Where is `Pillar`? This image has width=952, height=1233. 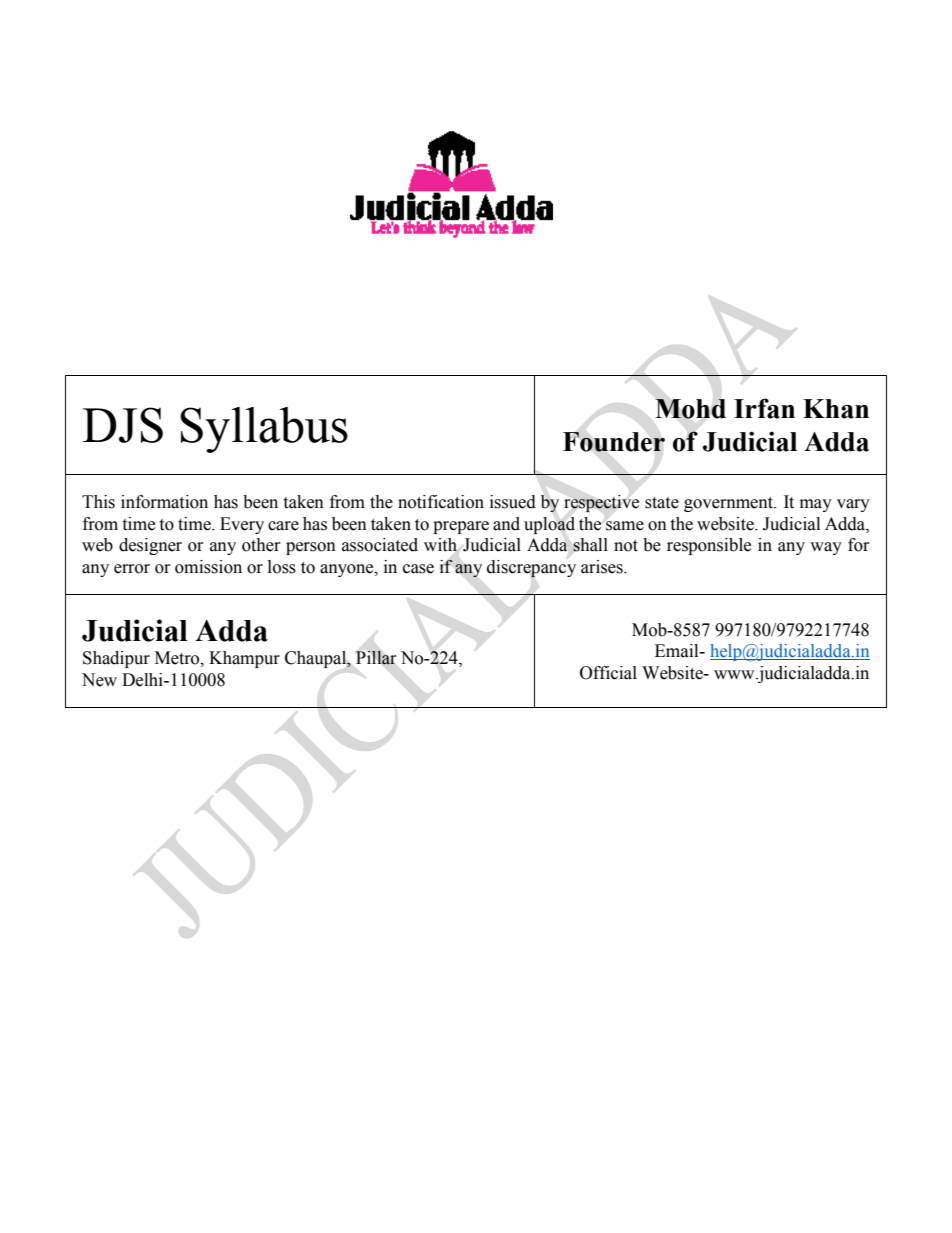
Pillar is located at coordinates (376, 657).
